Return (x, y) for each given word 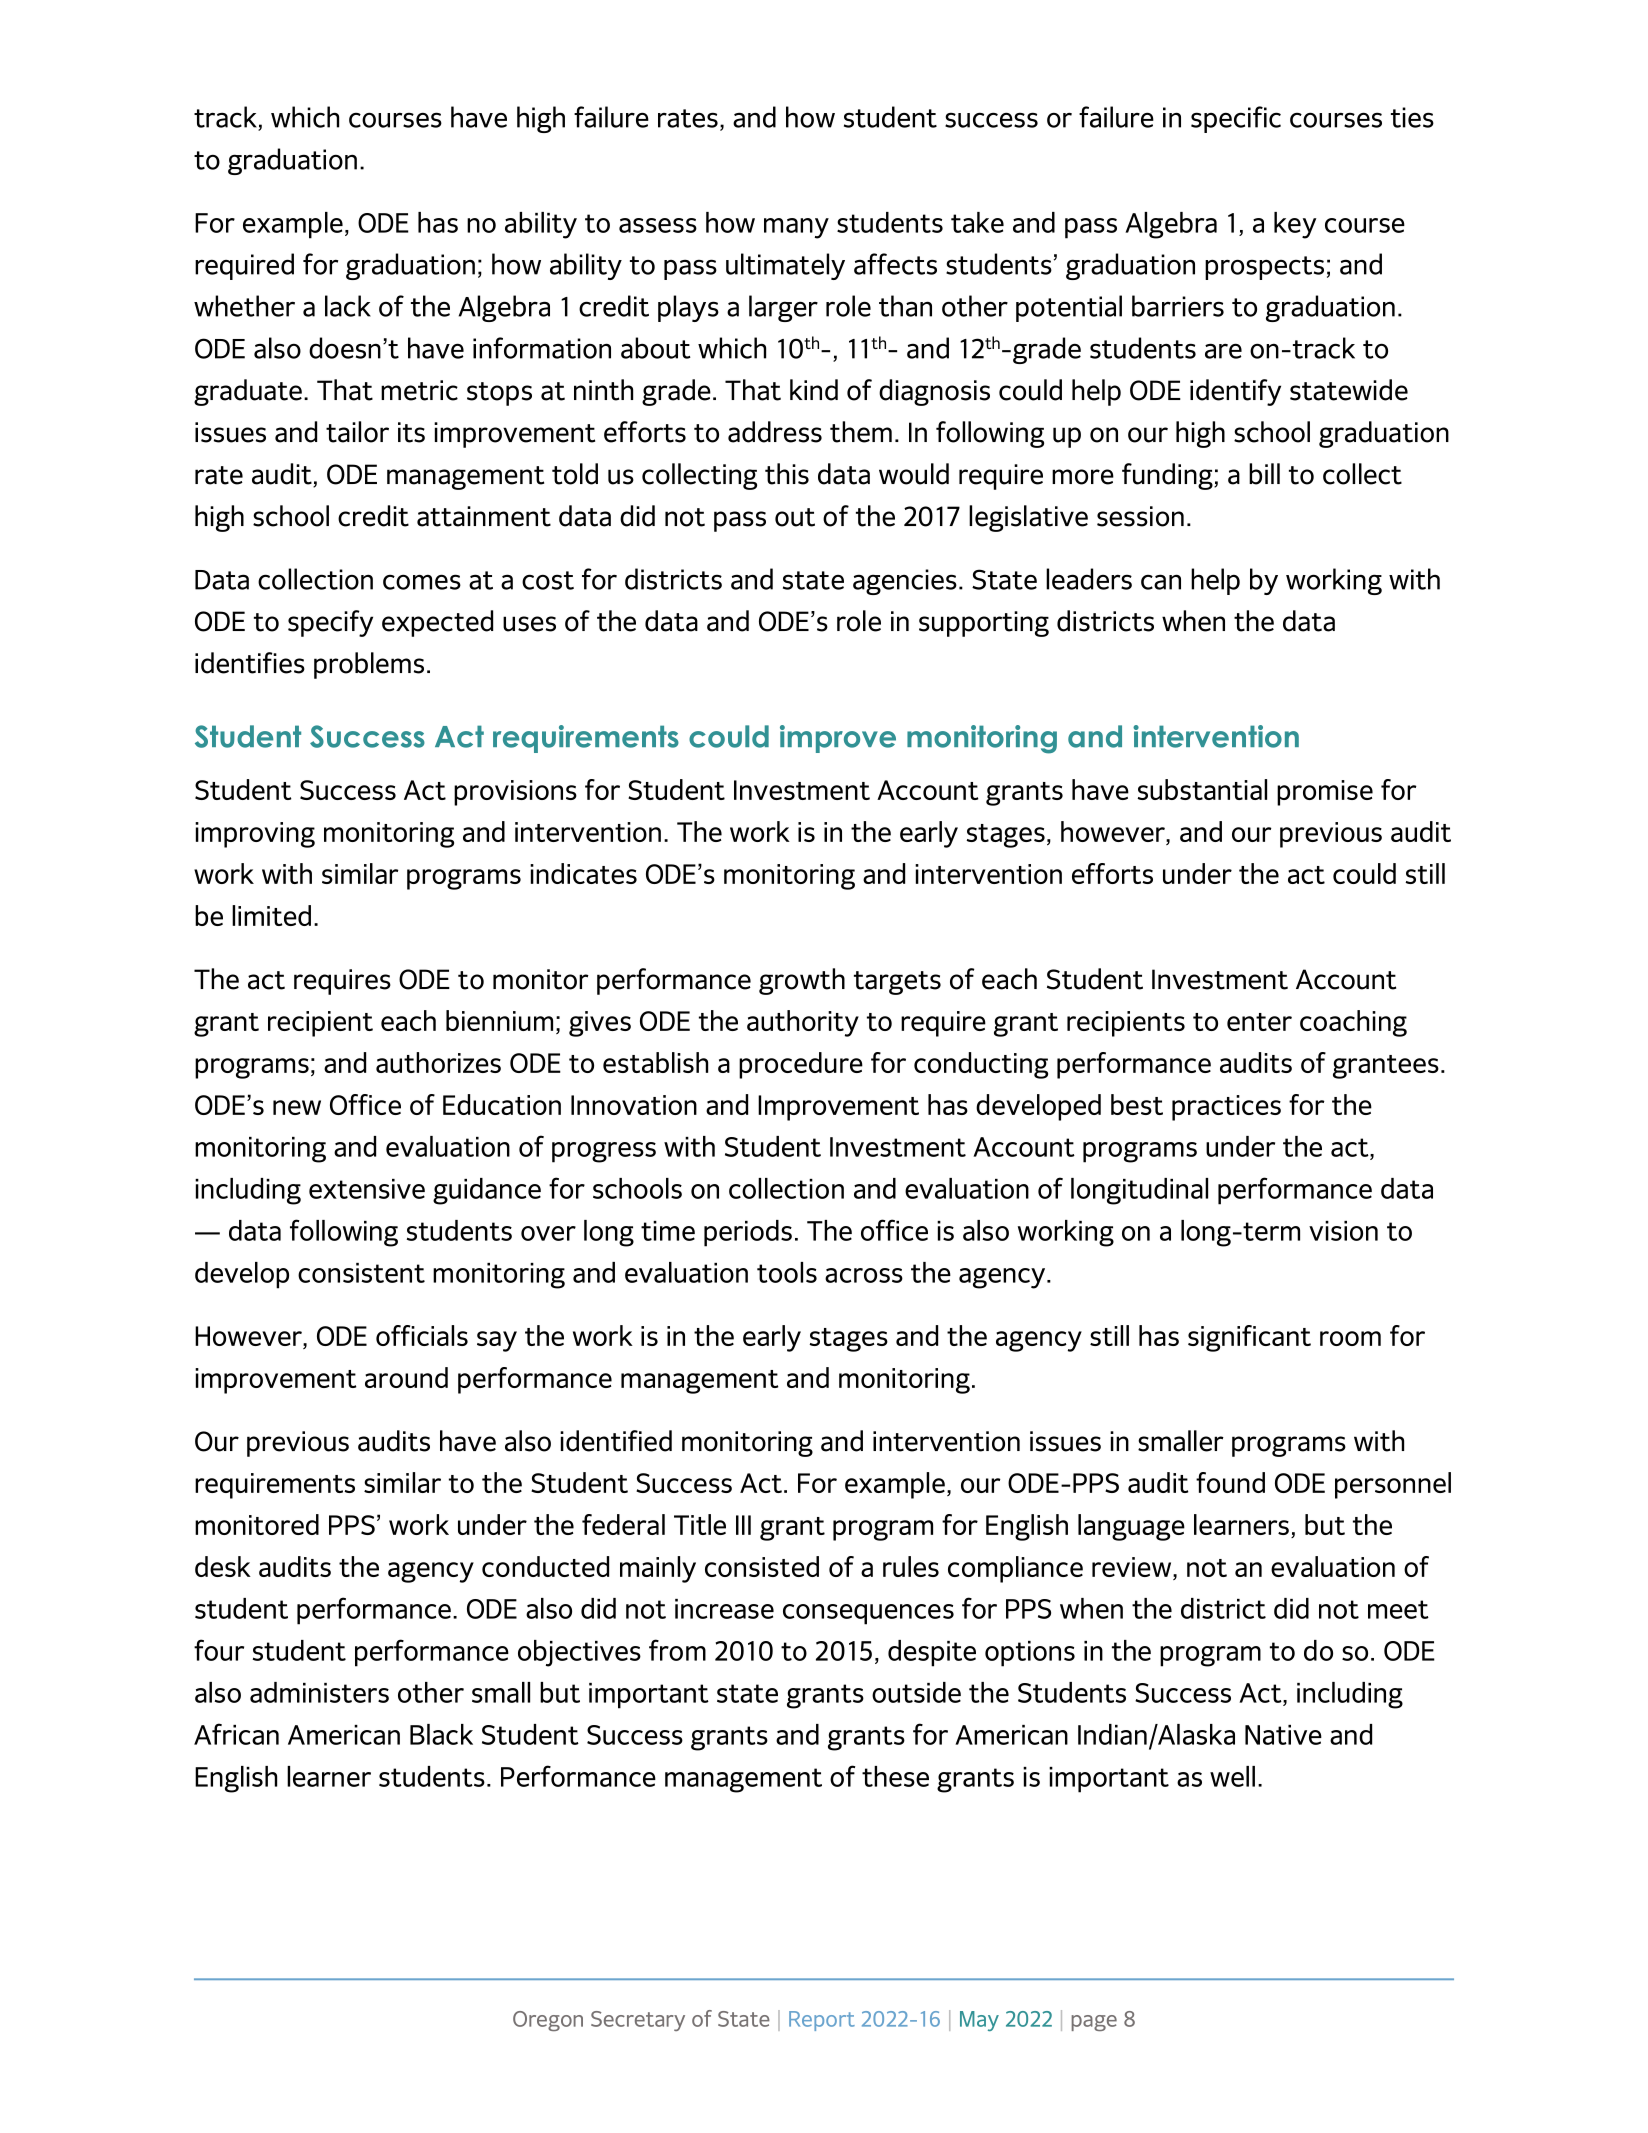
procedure (801, 1065)
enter (1259, 1022)
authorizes (438, 1062)
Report (822, 2021)
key (1295, 225)
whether (244, 306)
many (796, 228)
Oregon (548, 2021)
